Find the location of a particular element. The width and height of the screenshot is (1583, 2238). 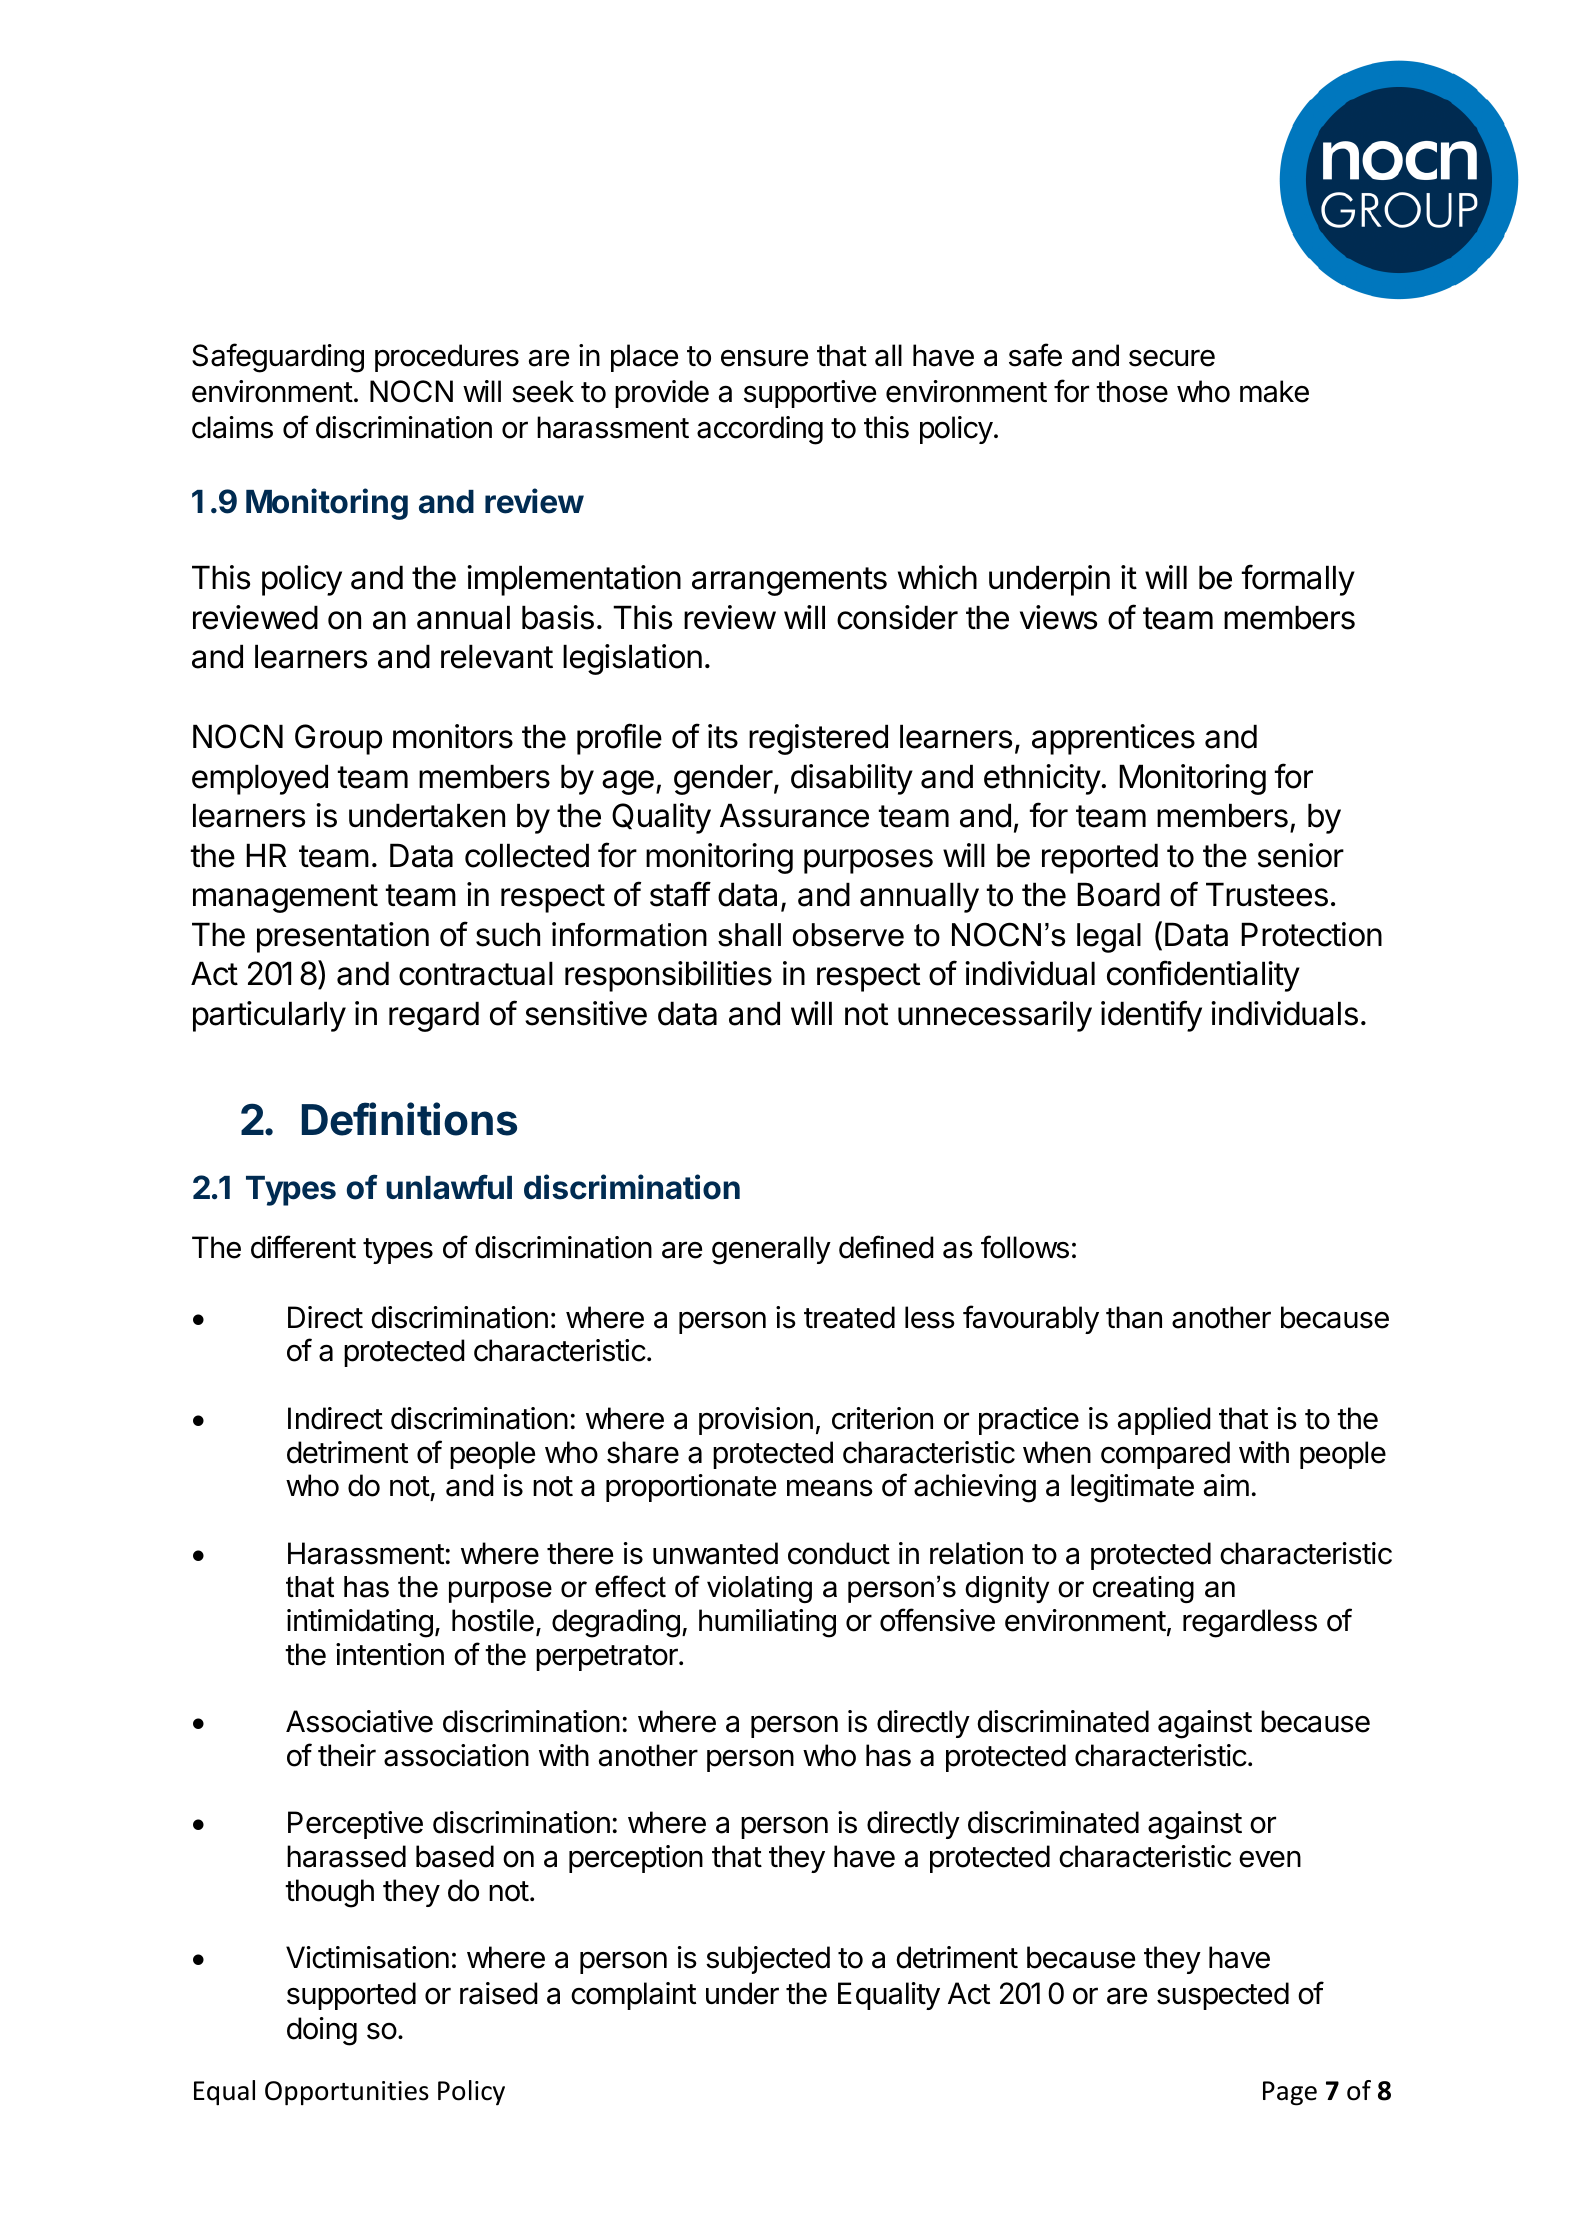

different is located at coordinates (303, 1247).
